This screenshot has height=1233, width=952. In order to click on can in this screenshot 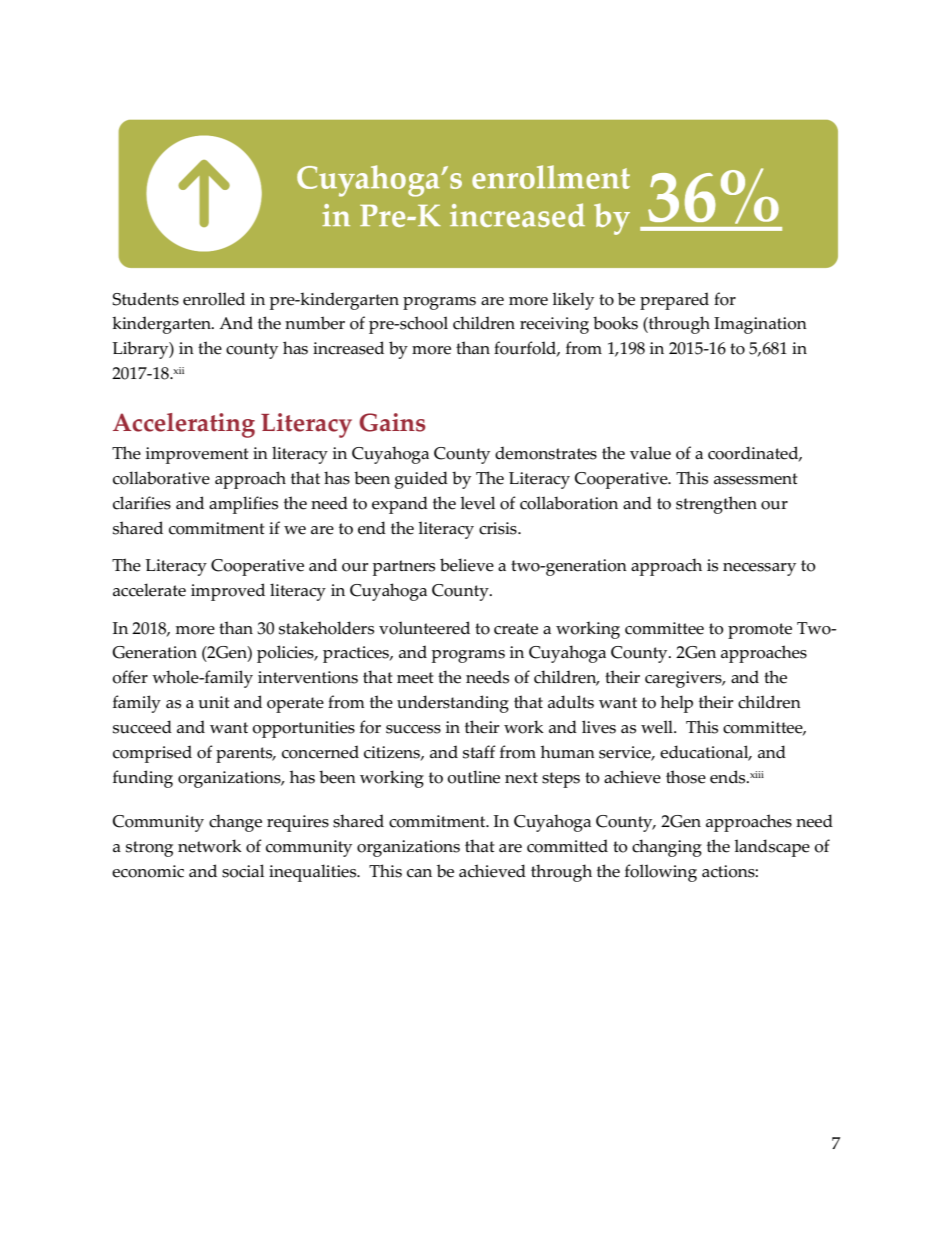, I will do `click(419, 873)`.
